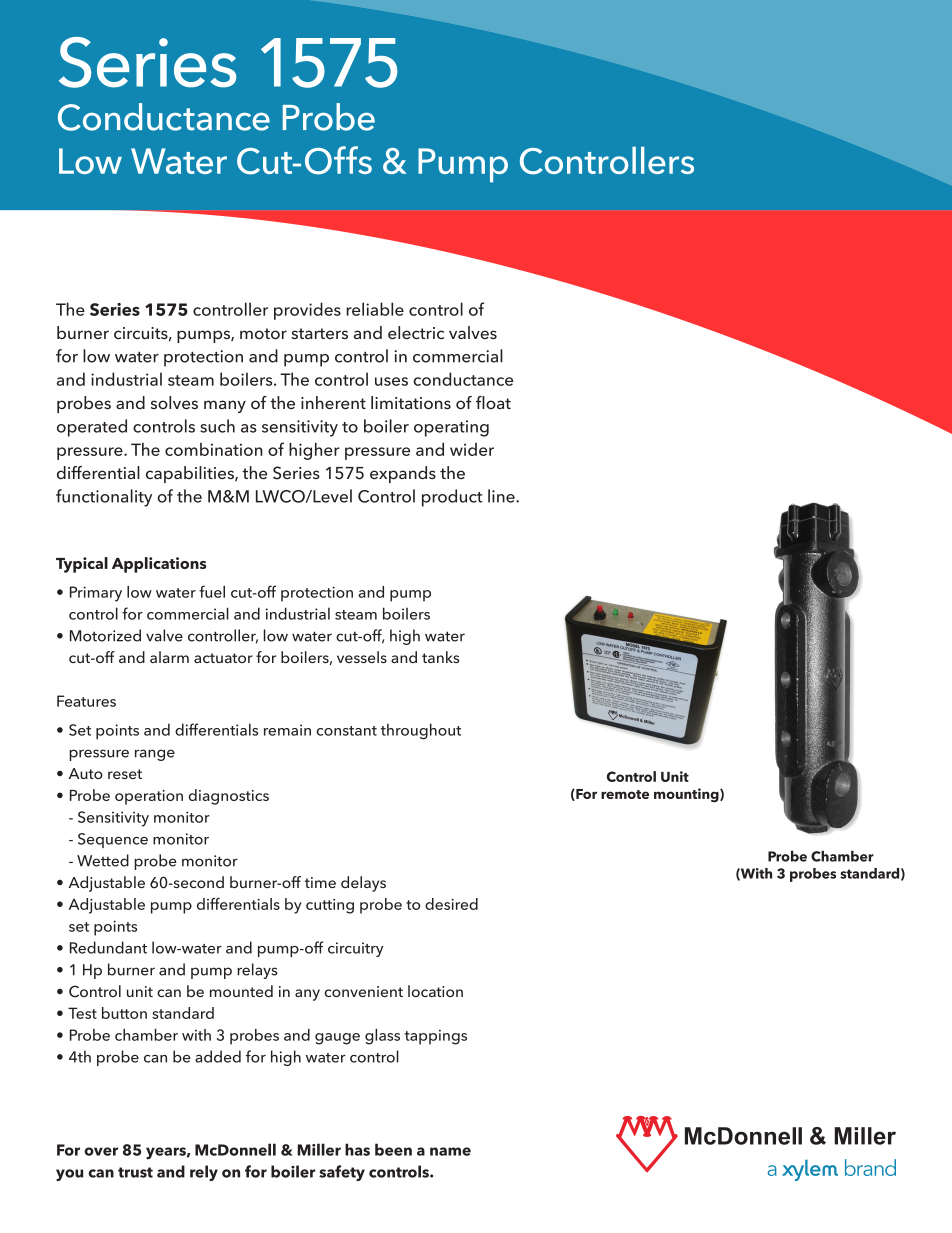 The height and width of the screenshot is (1233, 952). Describe the element at coordinates (174, 402) in the screenshot. I see `solves` at that location.
